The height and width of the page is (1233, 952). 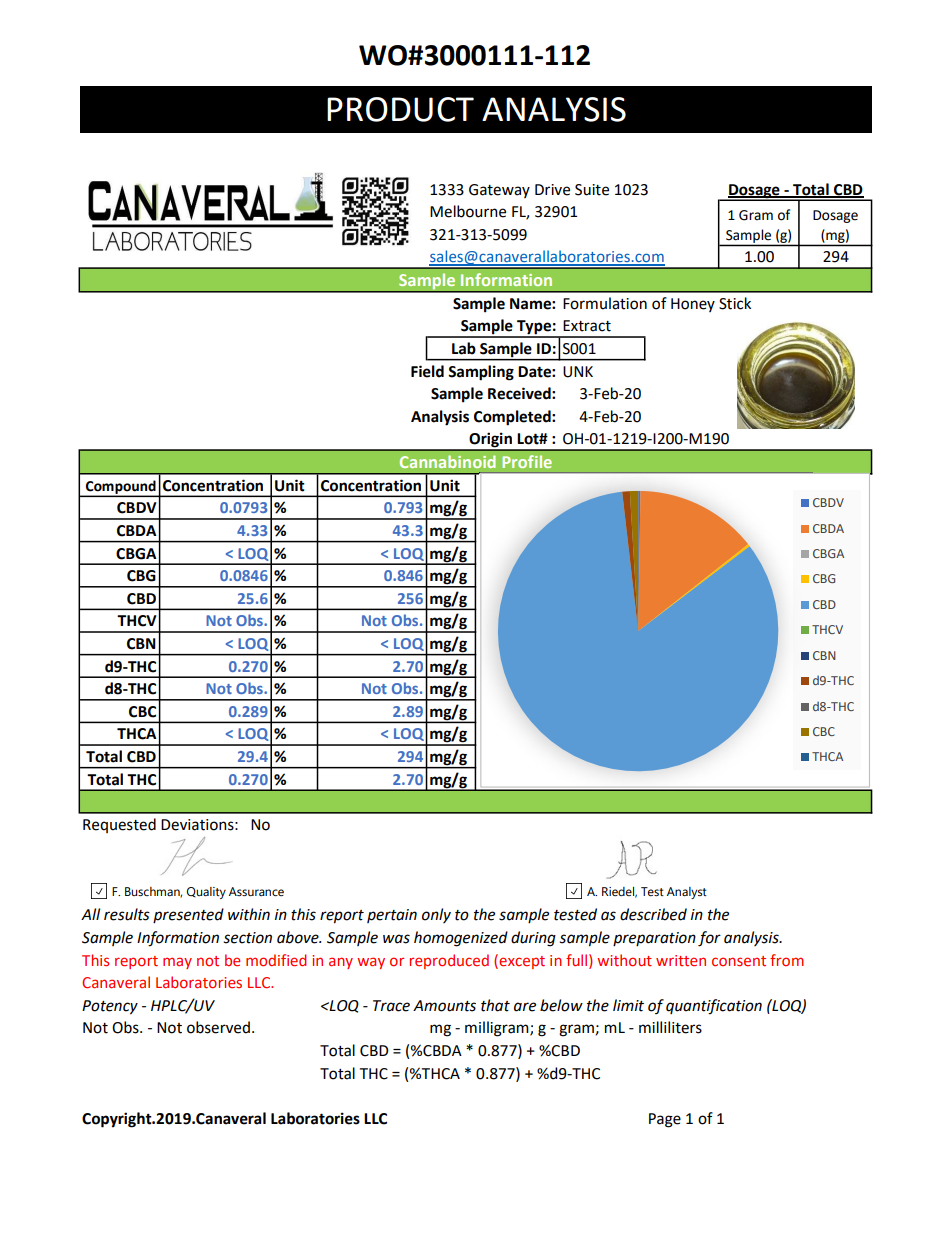 What do you see at coordinates (578, 372) in the page?
I see `UNK` at bounding box center [578, 372].
